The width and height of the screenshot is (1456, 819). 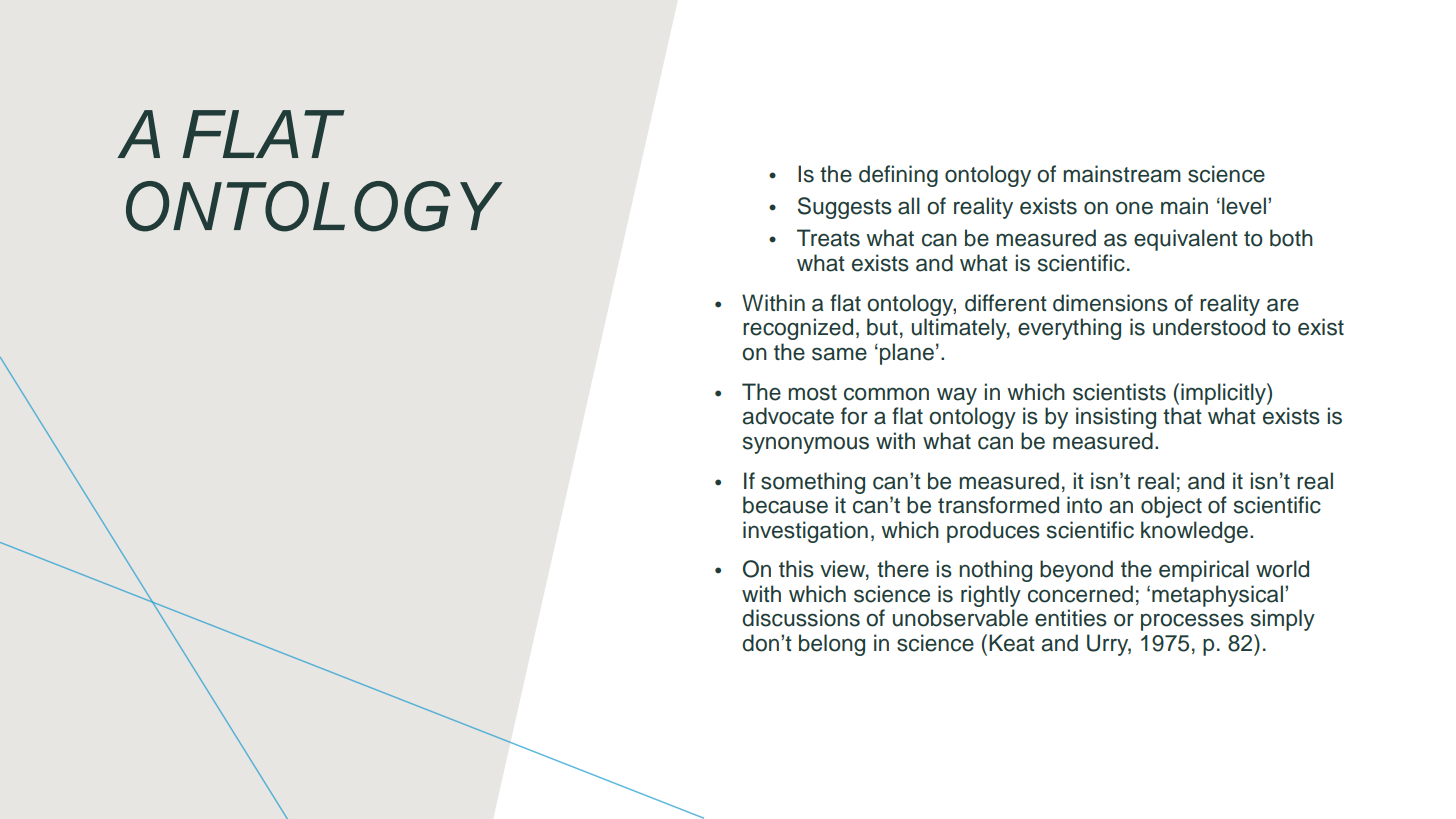 I want to click on knowledge, so click(x=1194, y=532).
